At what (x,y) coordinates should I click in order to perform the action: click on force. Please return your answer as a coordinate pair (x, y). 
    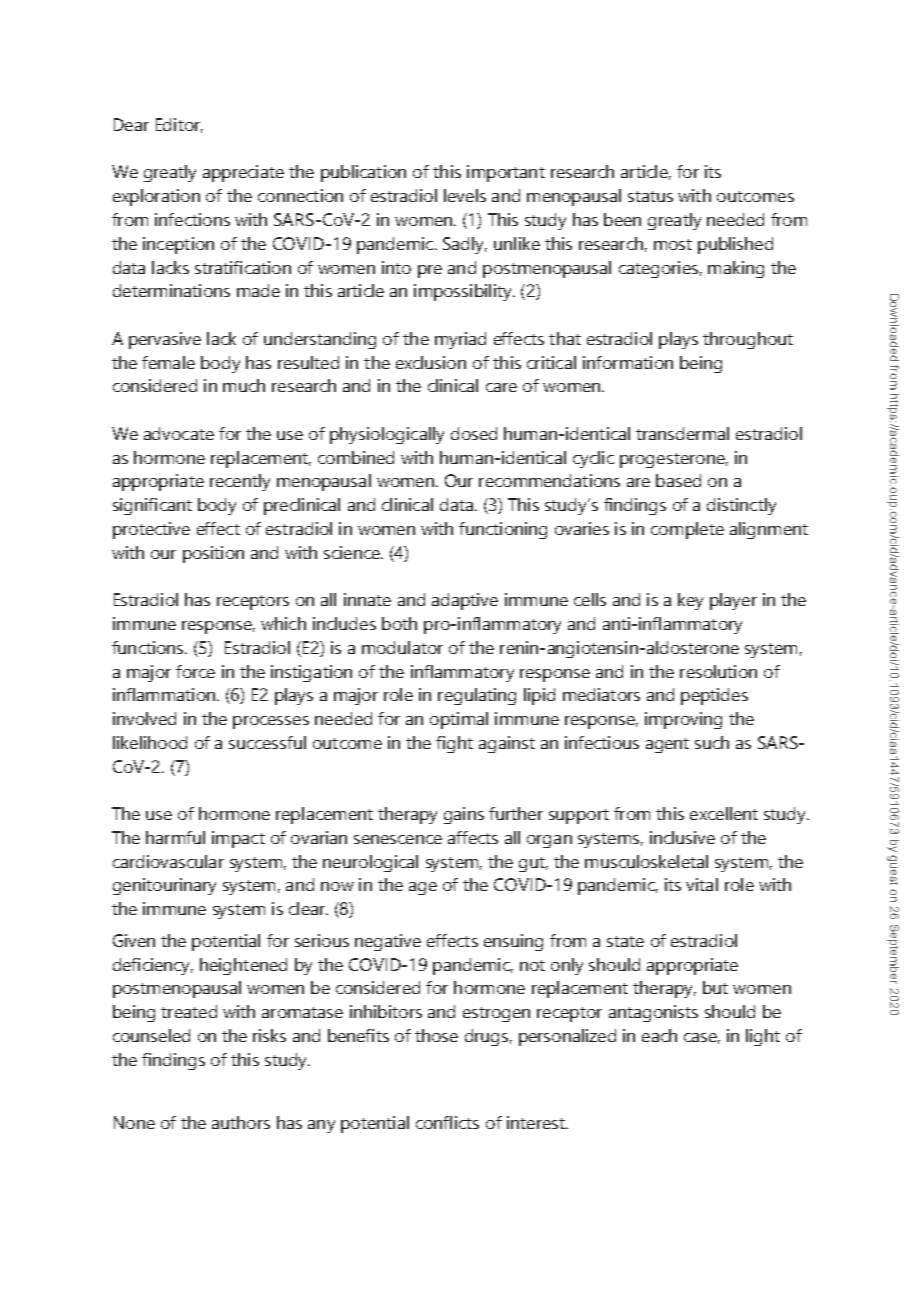
    Looking at the image, I should click on (195, 671).
